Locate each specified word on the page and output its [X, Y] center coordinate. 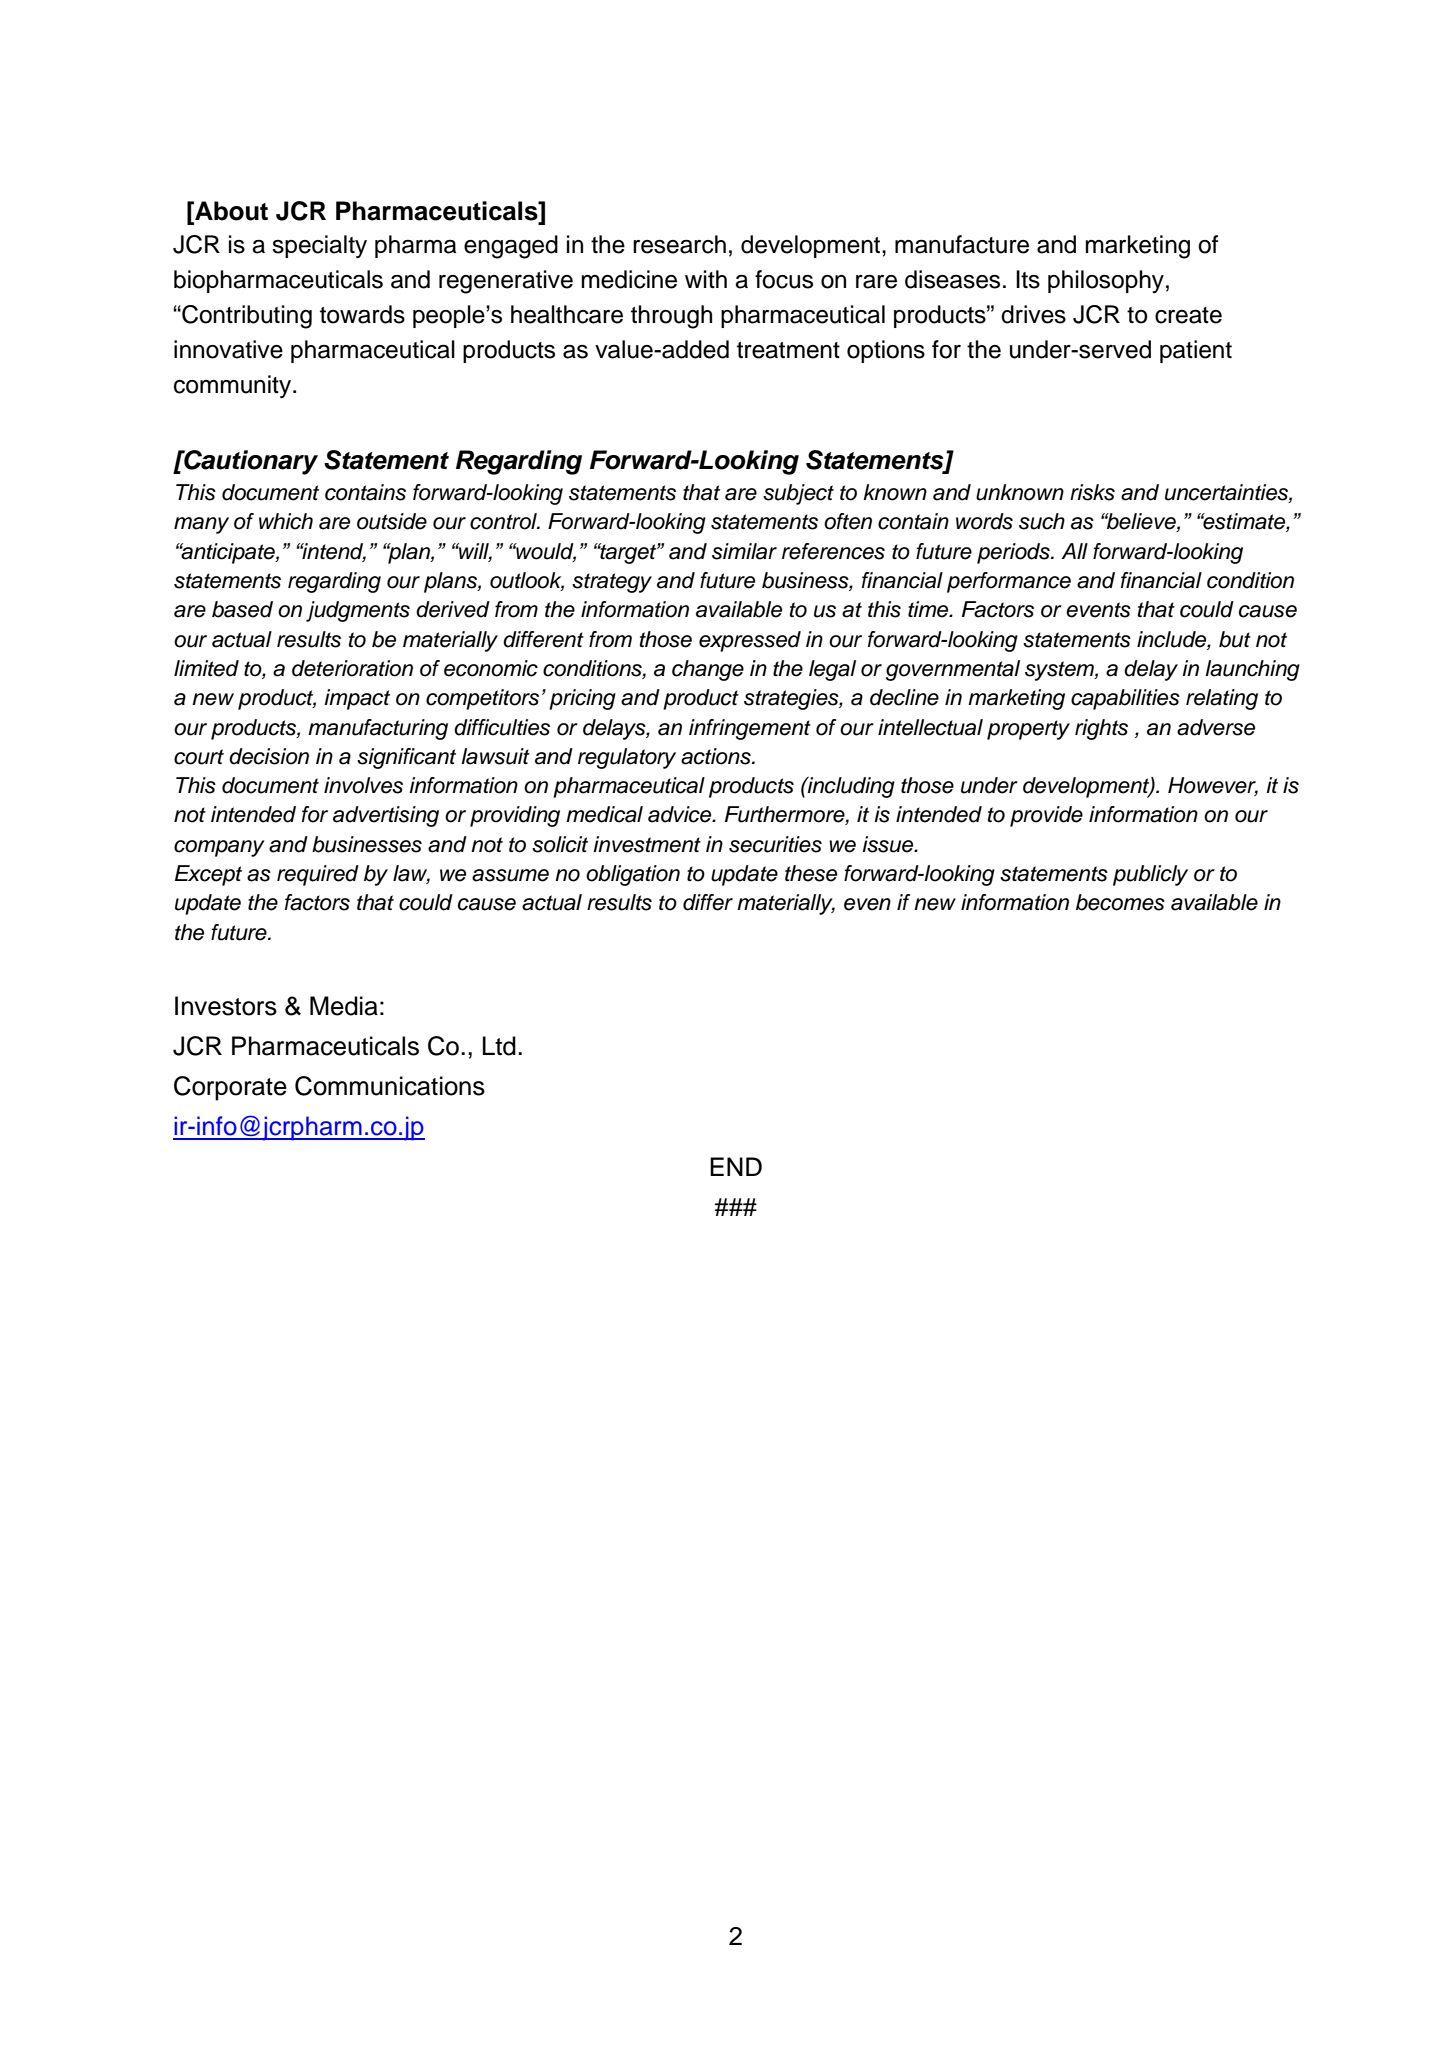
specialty [319, 247]
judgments [358, 611]
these [811, 873]
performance [1009, 582]
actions [717, 756]
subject [798, 494]
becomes [1120, 902]
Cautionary [250, 462]
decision [269, 756]
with [706, 279]
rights [1101, 729]
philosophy [1106, 281]
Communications [390, 1086]
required [318, 875]
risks [1092, 492]
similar [744, 551]
